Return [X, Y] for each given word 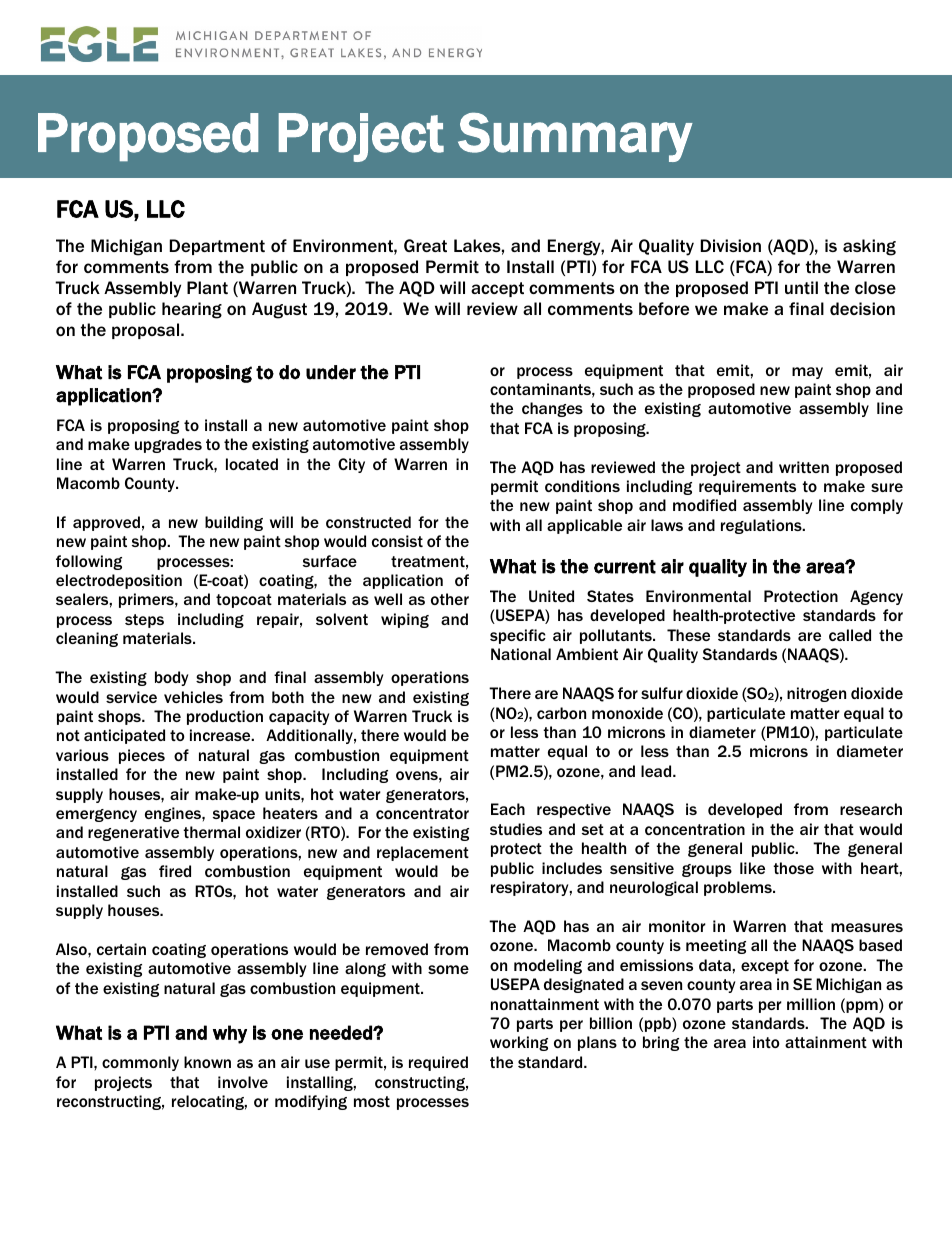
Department [217, 247]
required [438, 1063]
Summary [575, 137]
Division [731, 245]
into [766, 1042]
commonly [140, 1063]
